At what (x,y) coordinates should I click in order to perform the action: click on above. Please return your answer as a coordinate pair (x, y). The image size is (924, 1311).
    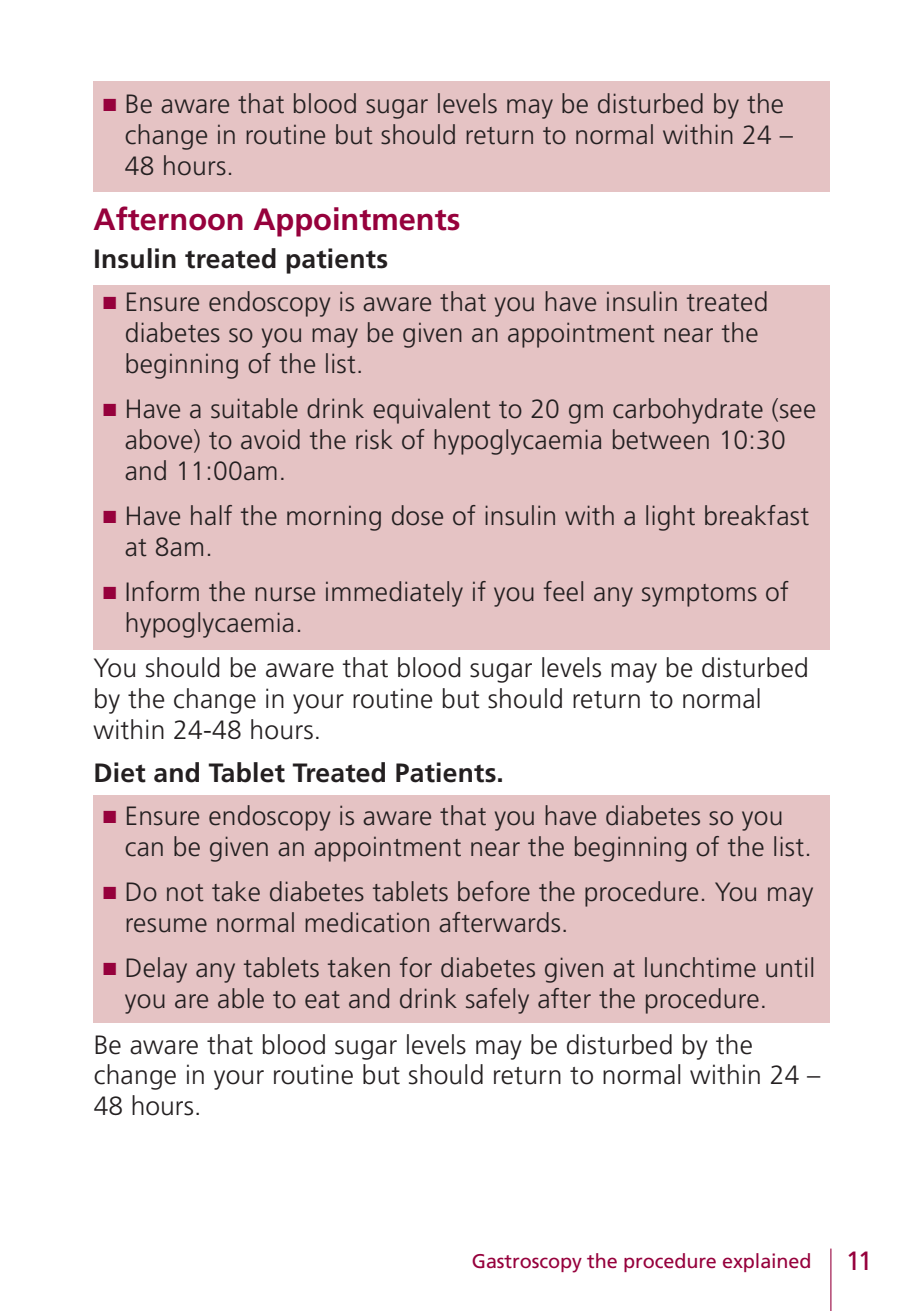
    Looking at the image, I should click on (160, 440).
